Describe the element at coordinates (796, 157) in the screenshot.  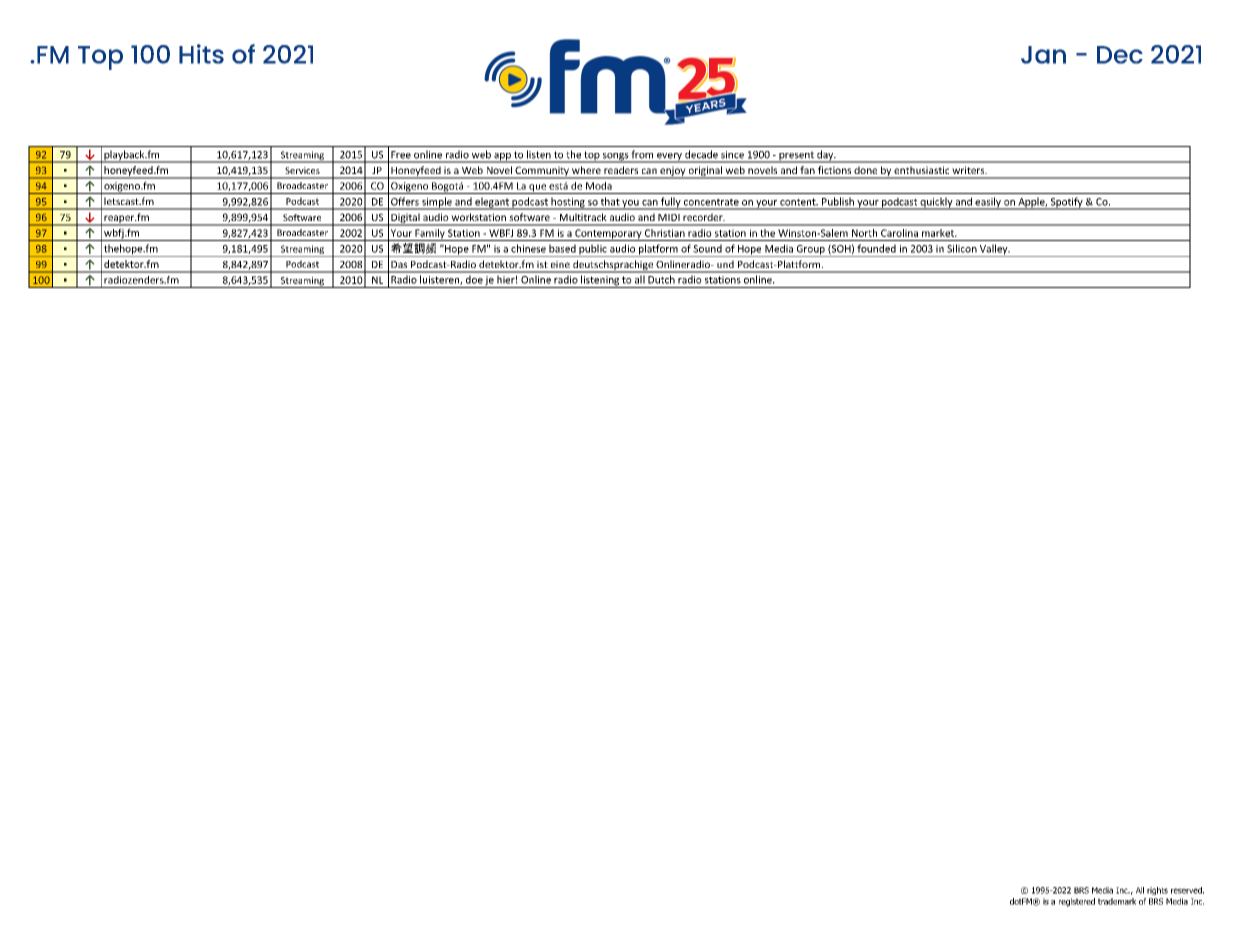
I see `present` at that location.
